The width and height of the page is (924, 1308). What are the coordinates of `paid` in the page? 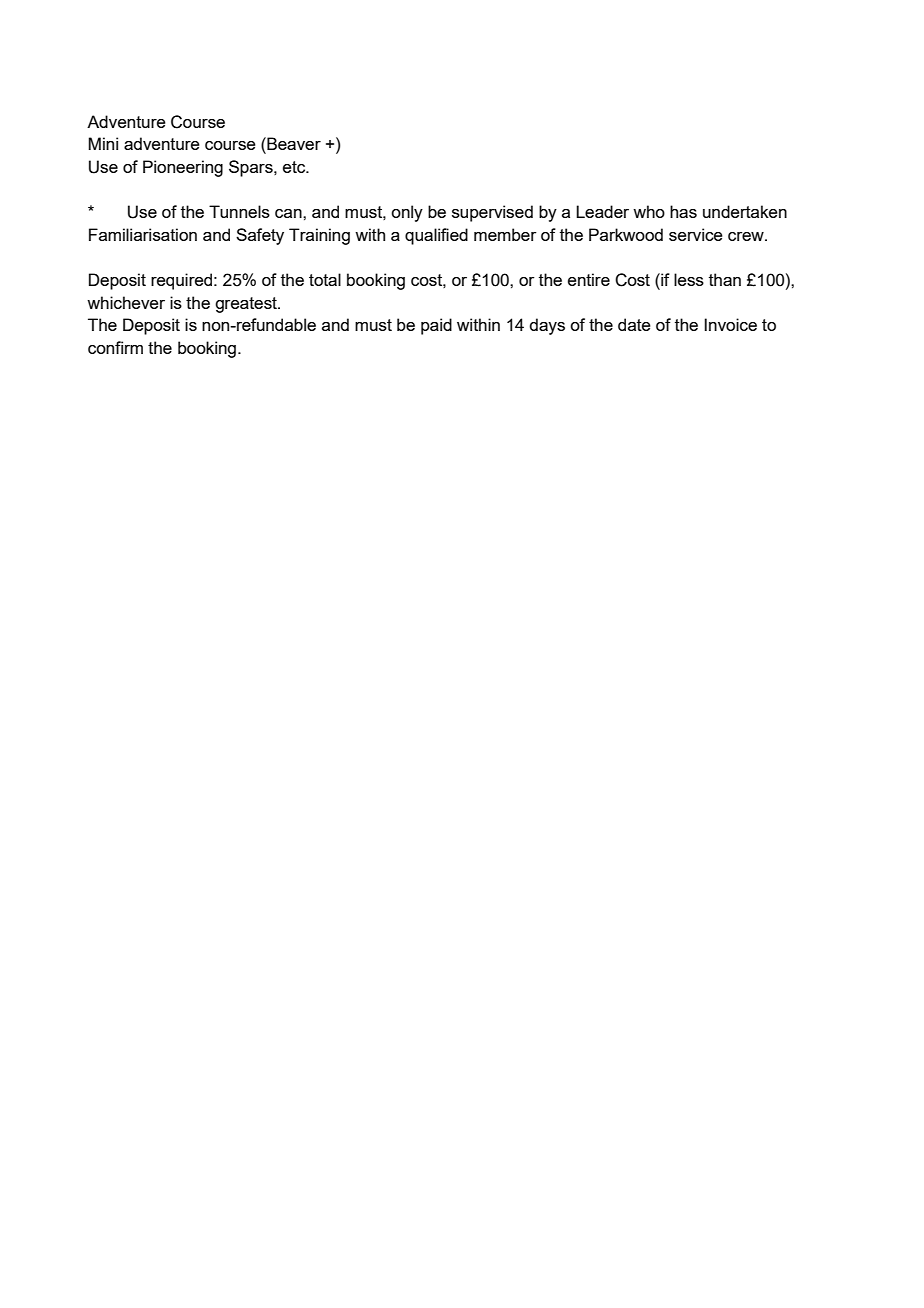 It's located at (436, 326).
